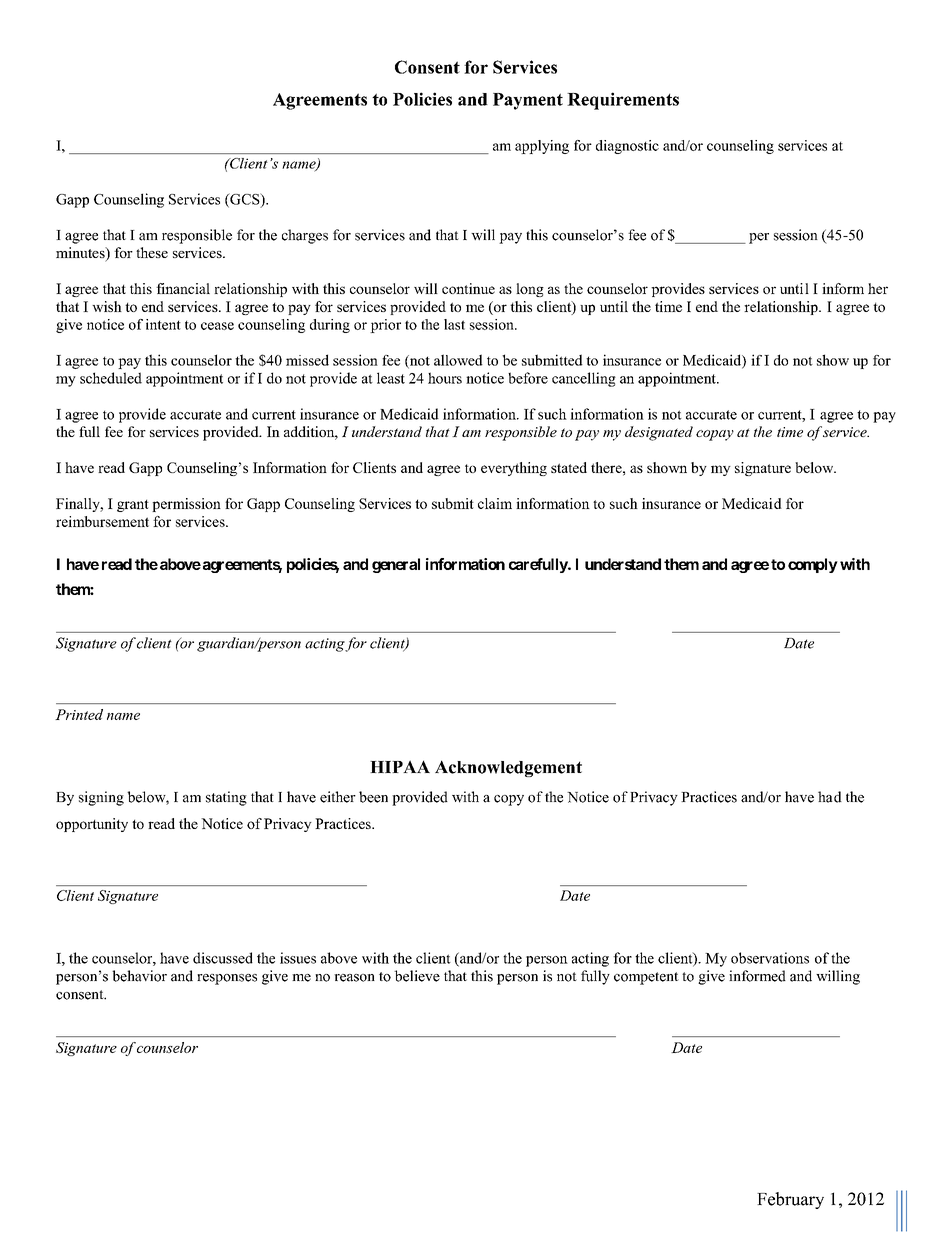 The image size is (952, 1233). What do you see at coordinates (528, 101) in the image?
I see `Payment` at bounding box center [528, 101].
